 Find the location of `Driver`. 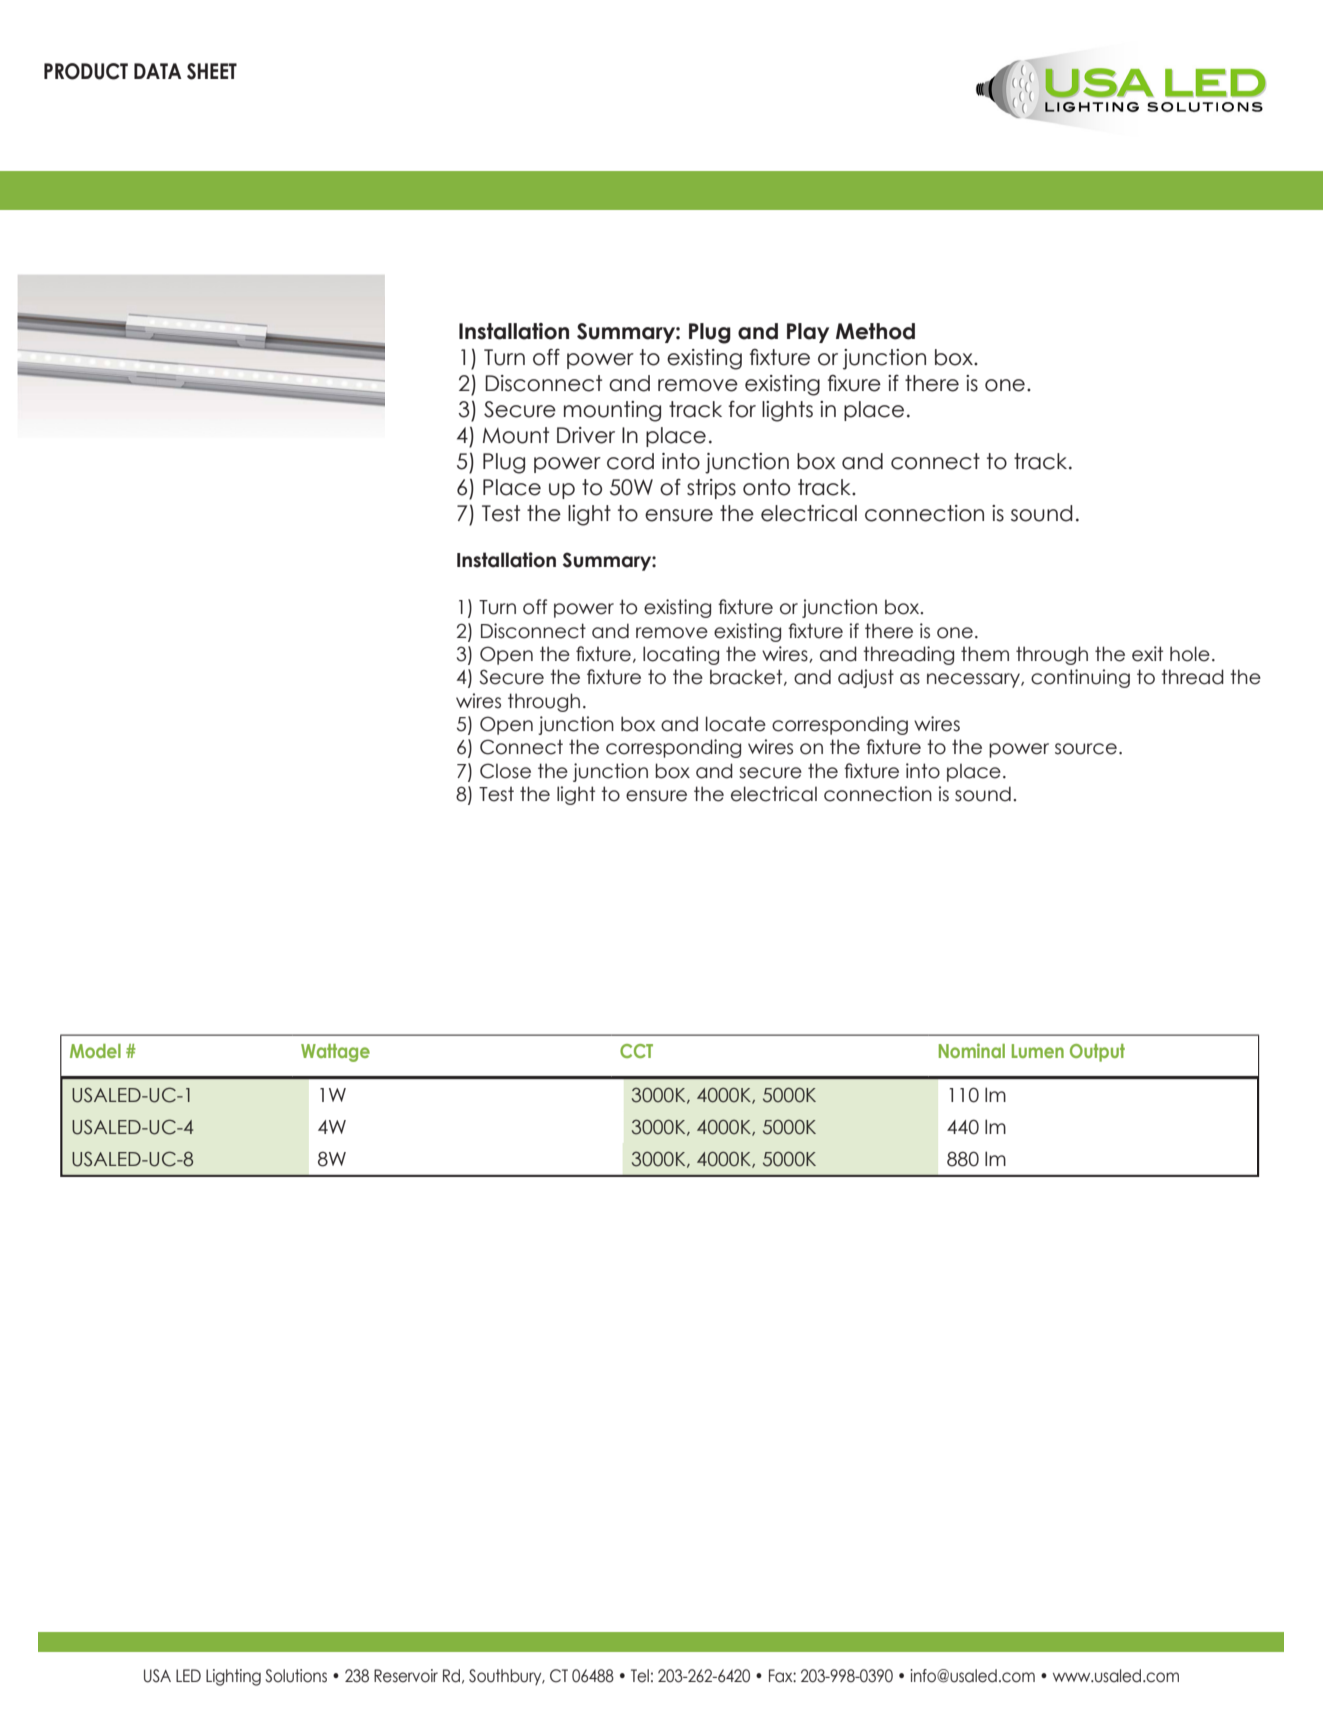

Driver is located at coordinates (586, 435).
